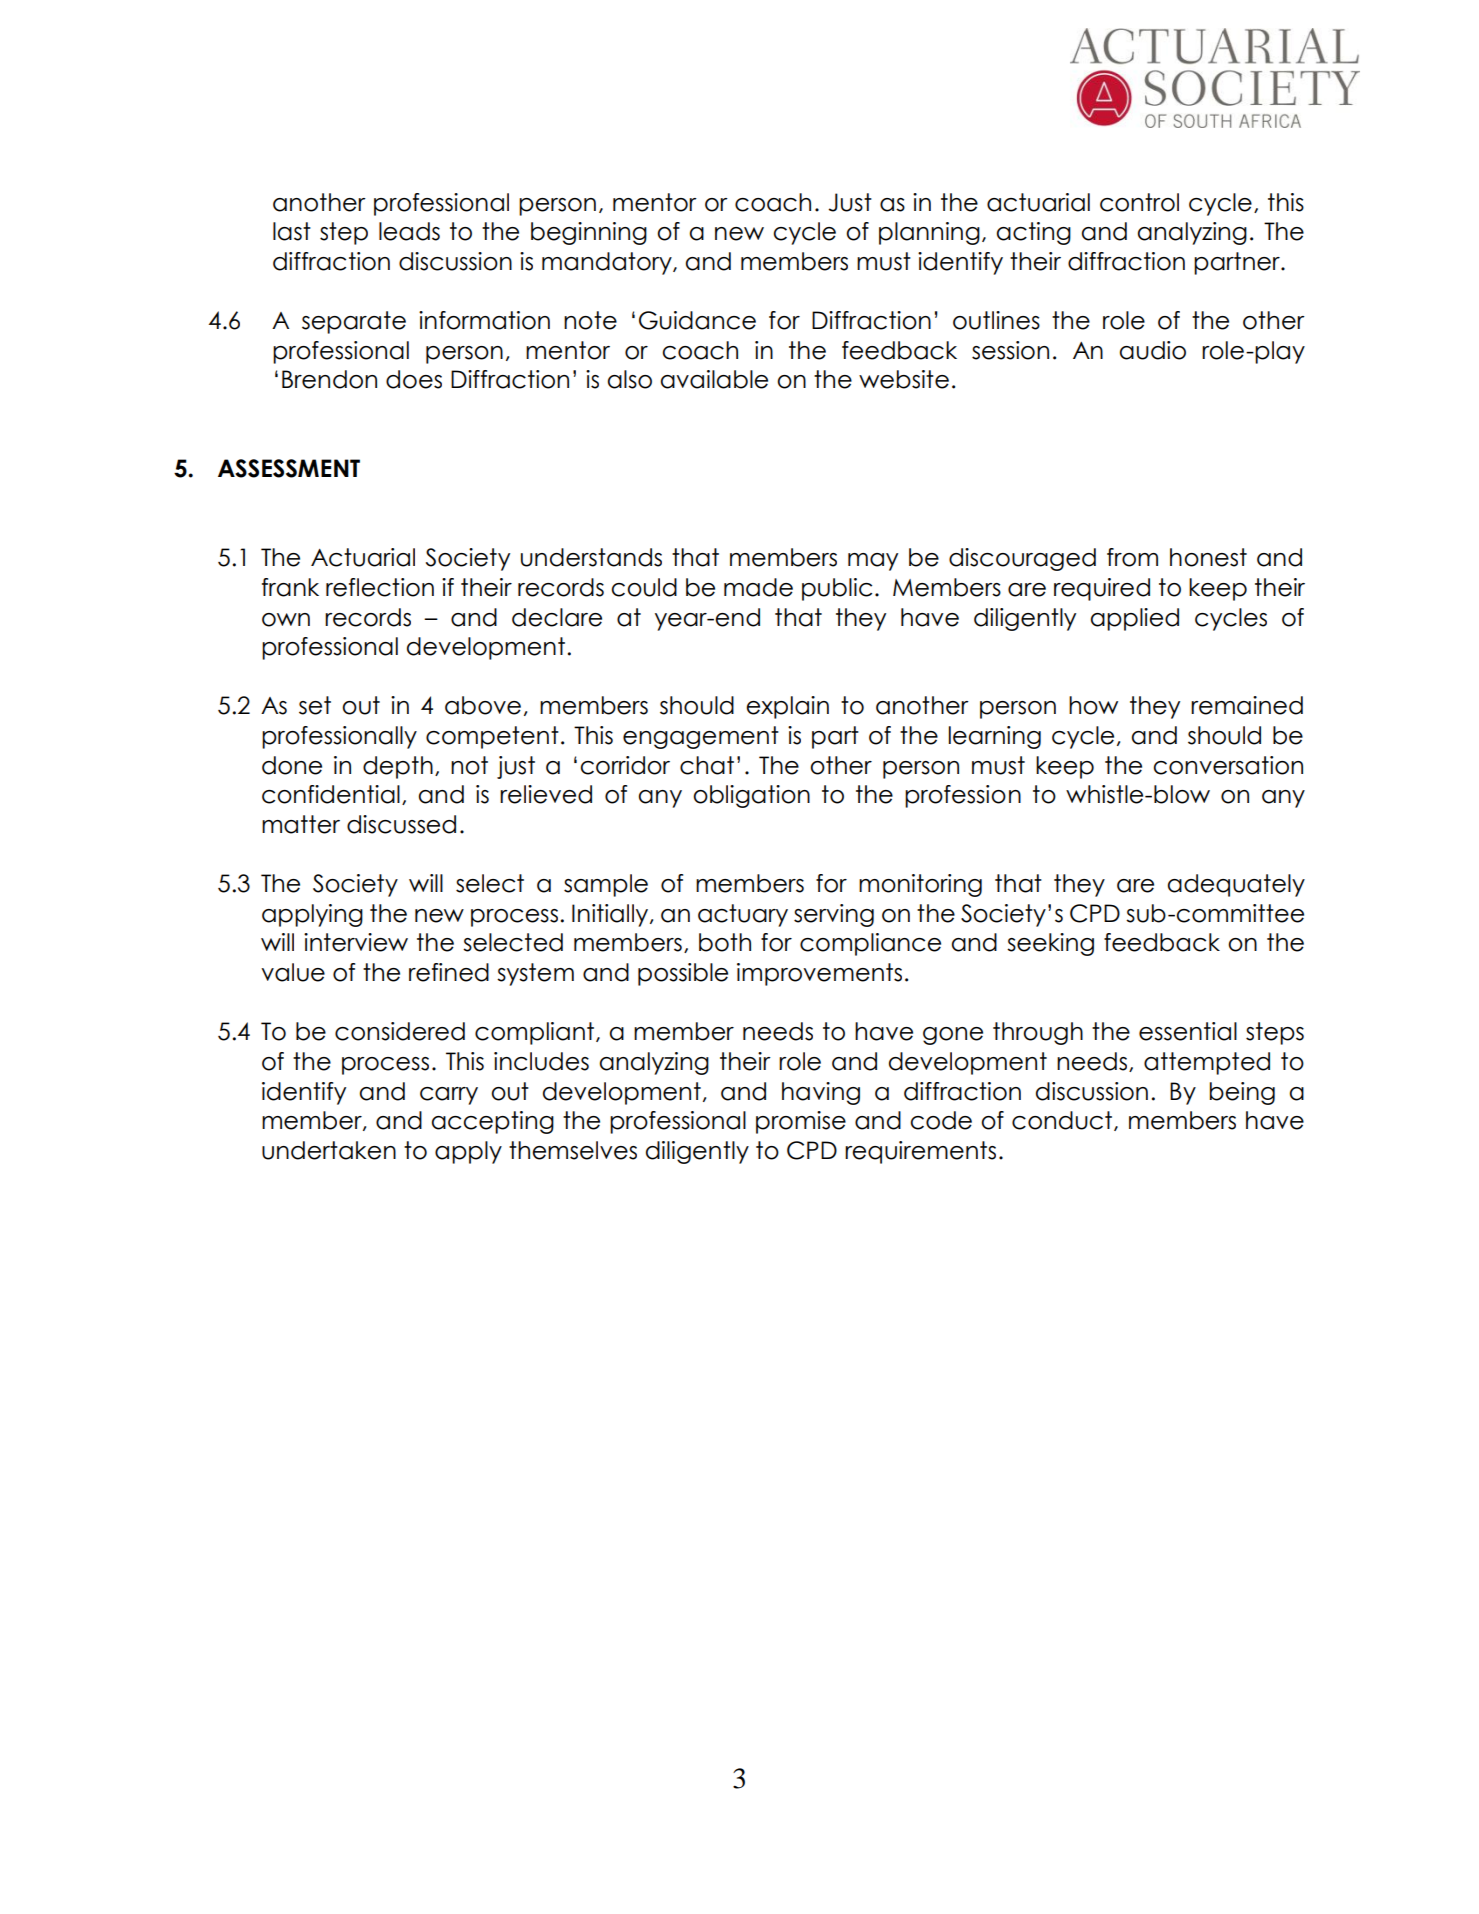  What do you see at coordinates (1139, 202) in the screenshot?
I see `control` at bounding box center [1139, 202].
